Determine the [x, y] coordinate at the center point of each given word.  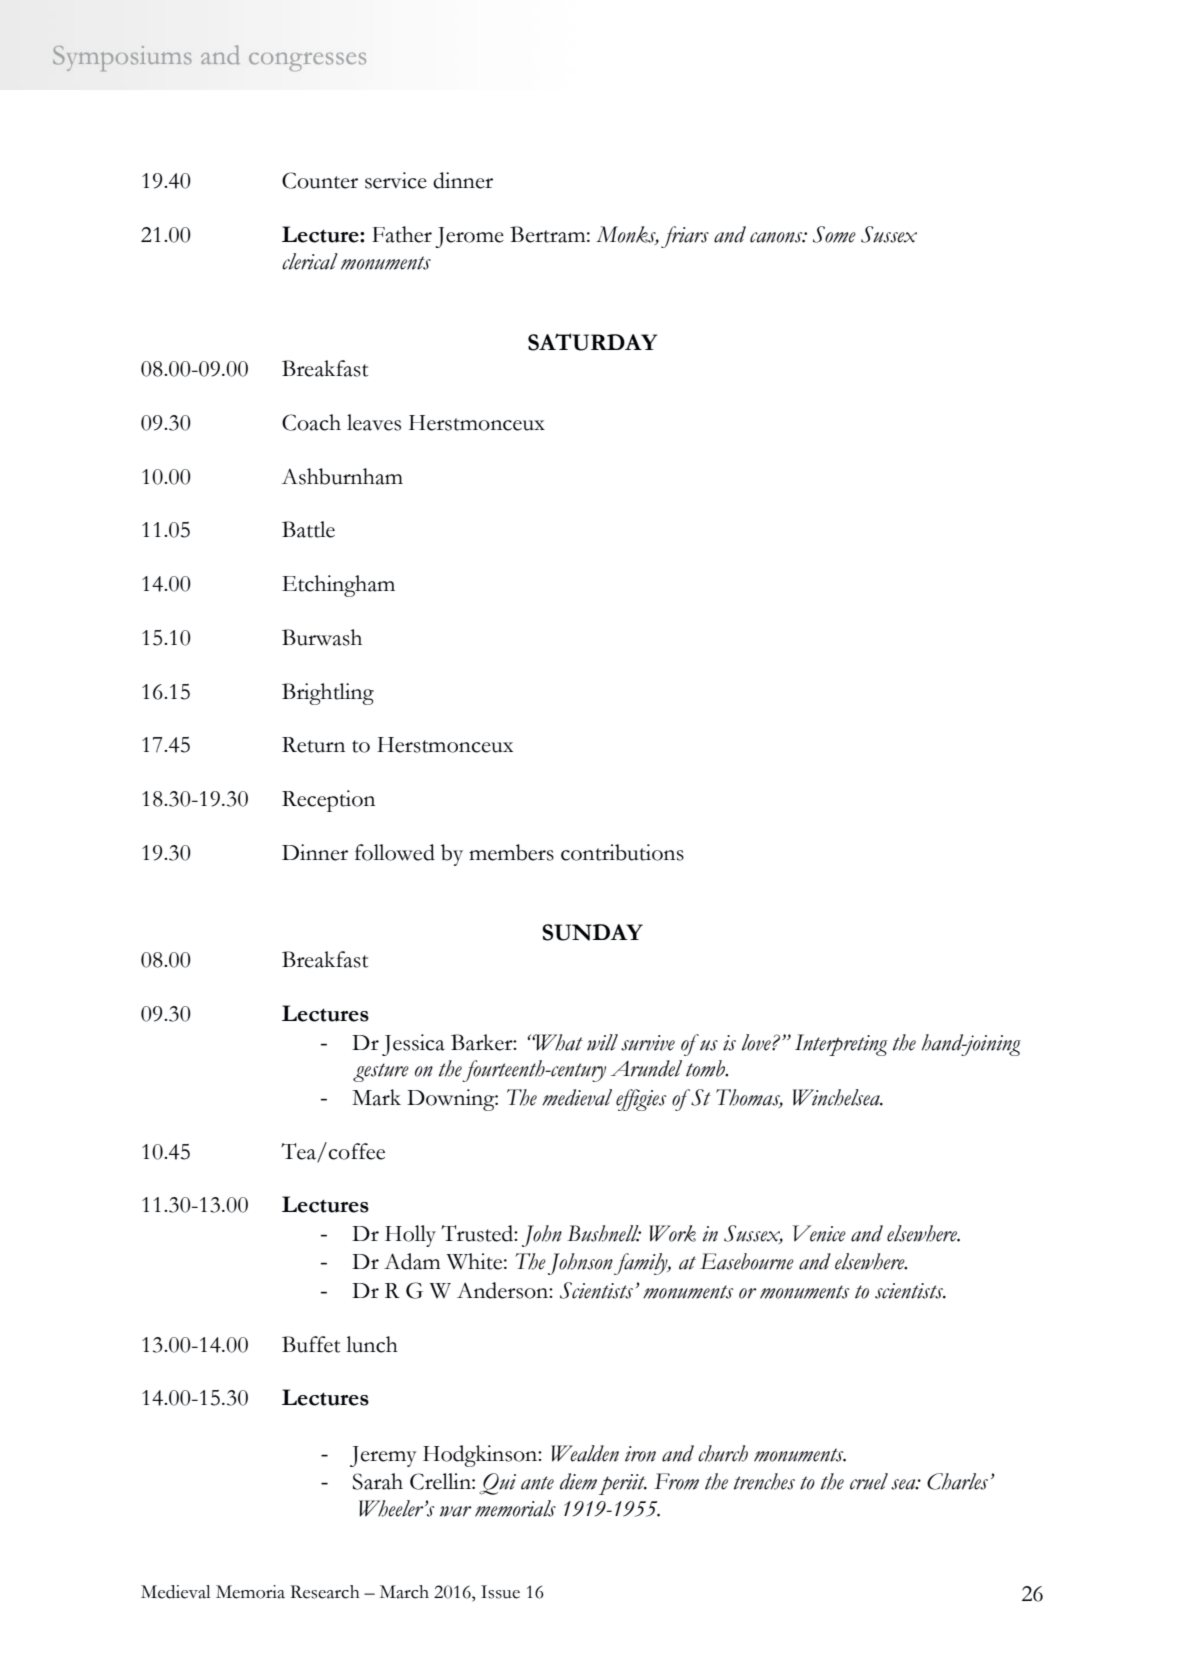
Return [313, 745]
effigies [641, 1100]
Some [834, 234]
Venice [819, 1233]
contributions [622, 852]
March [404, 1592]
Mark [376, 1097]
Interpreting [841, 1045]
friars [685, 237]
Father [402, 234]
